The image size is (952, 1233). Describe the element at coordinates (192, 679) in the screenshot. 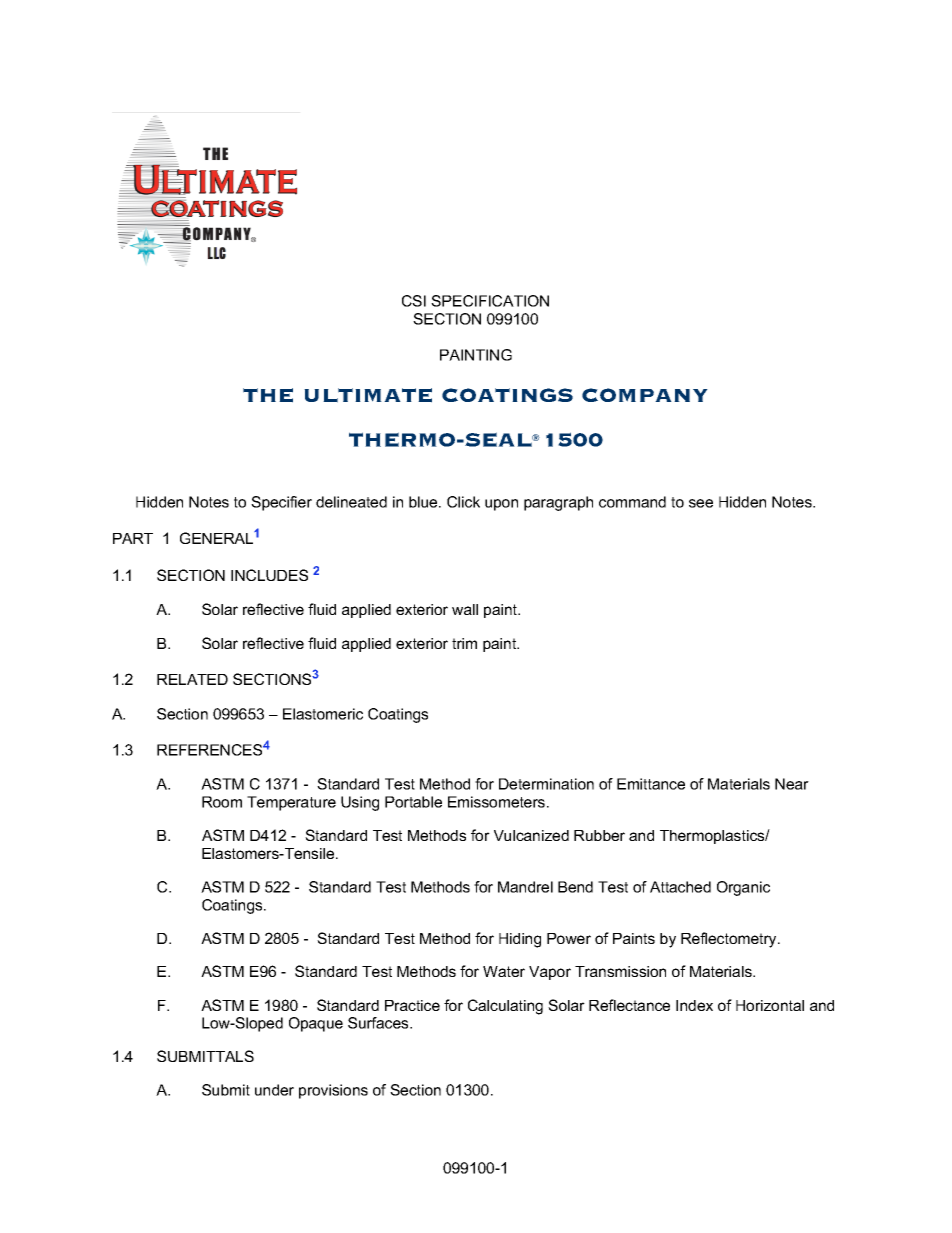

I see `RELATED` at that location.
